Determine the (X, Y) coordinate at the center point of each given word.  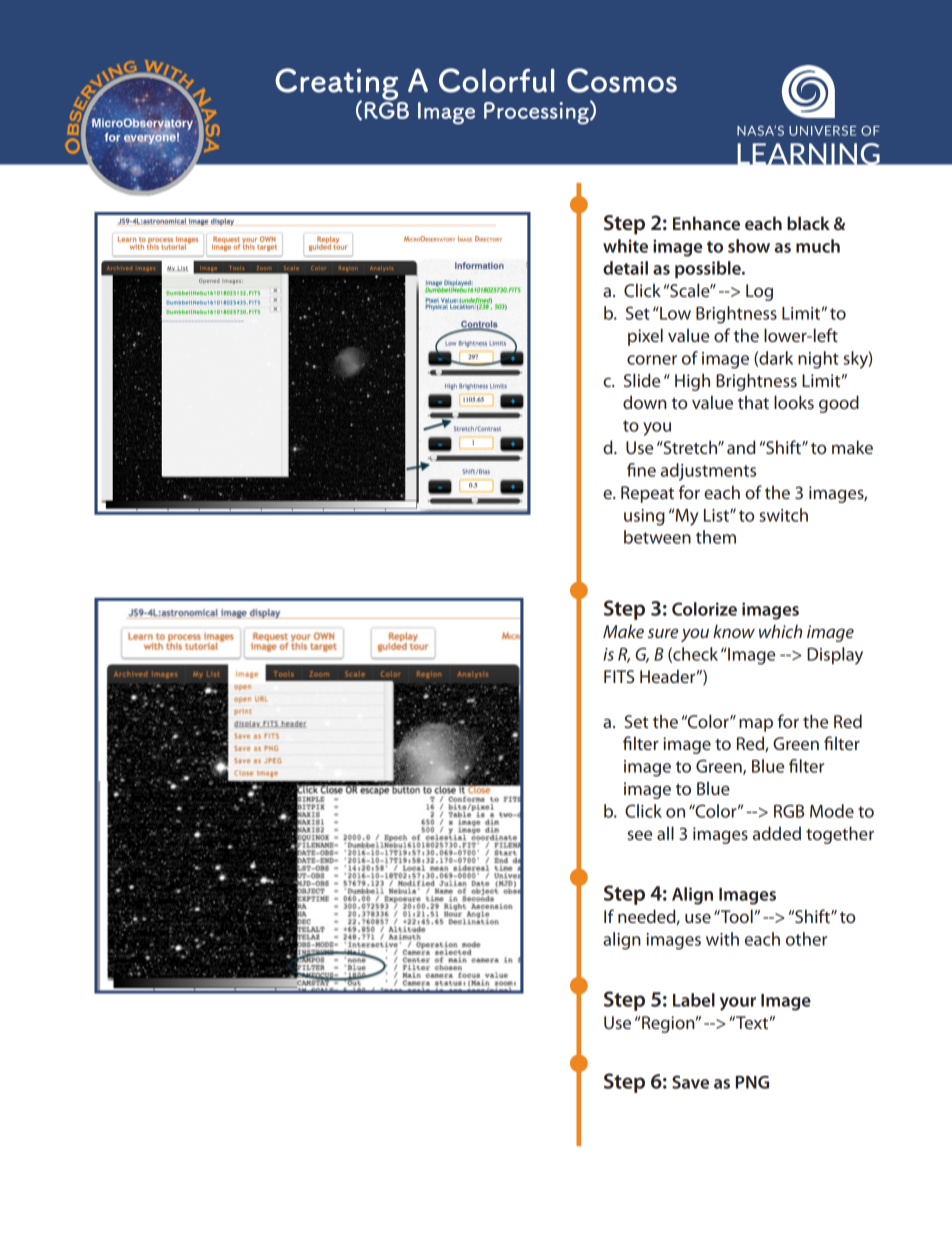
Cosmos (622, 80)
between (657, 537)
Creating (338, 85)
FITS (619, 676)
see (639, 835)
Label (694, 1000)
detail (625, 268)
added (777, 833)
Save (690, 1082)
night (818, 360)
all (665, 833)
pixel (645, 337)
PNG (752, 1082)
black (808, 223)
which (780, 631)
